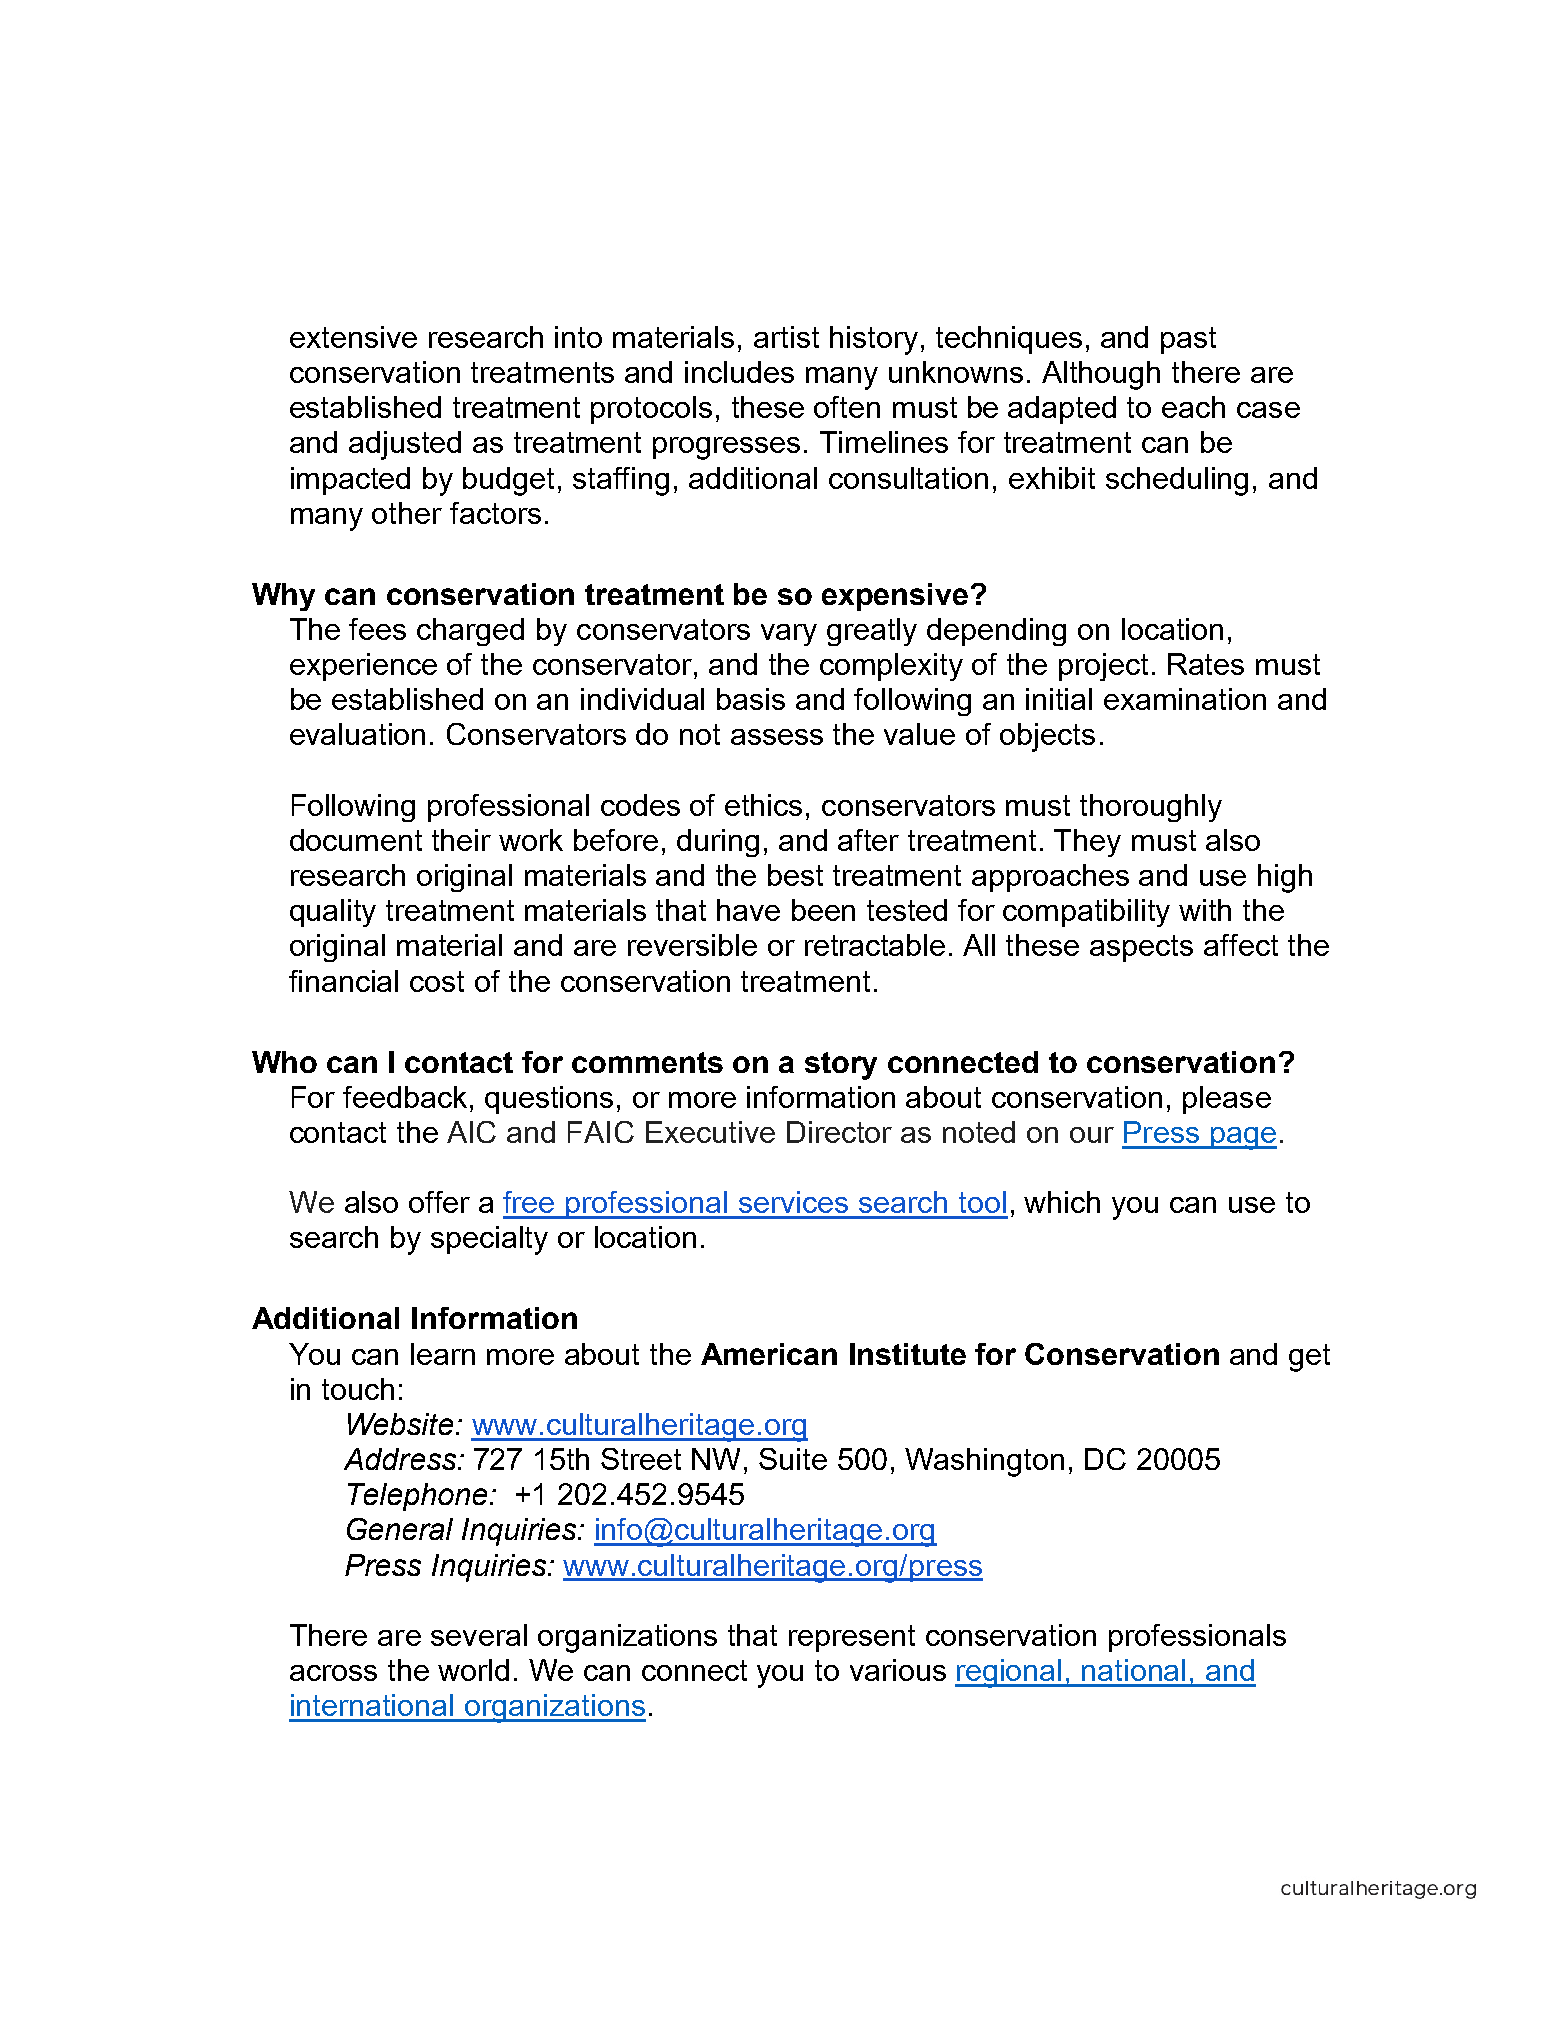 This screenshot has height=2018, width=1560. Describe the element at coordinates (437, 981) in the screenshot. I see `cost` at that location.
